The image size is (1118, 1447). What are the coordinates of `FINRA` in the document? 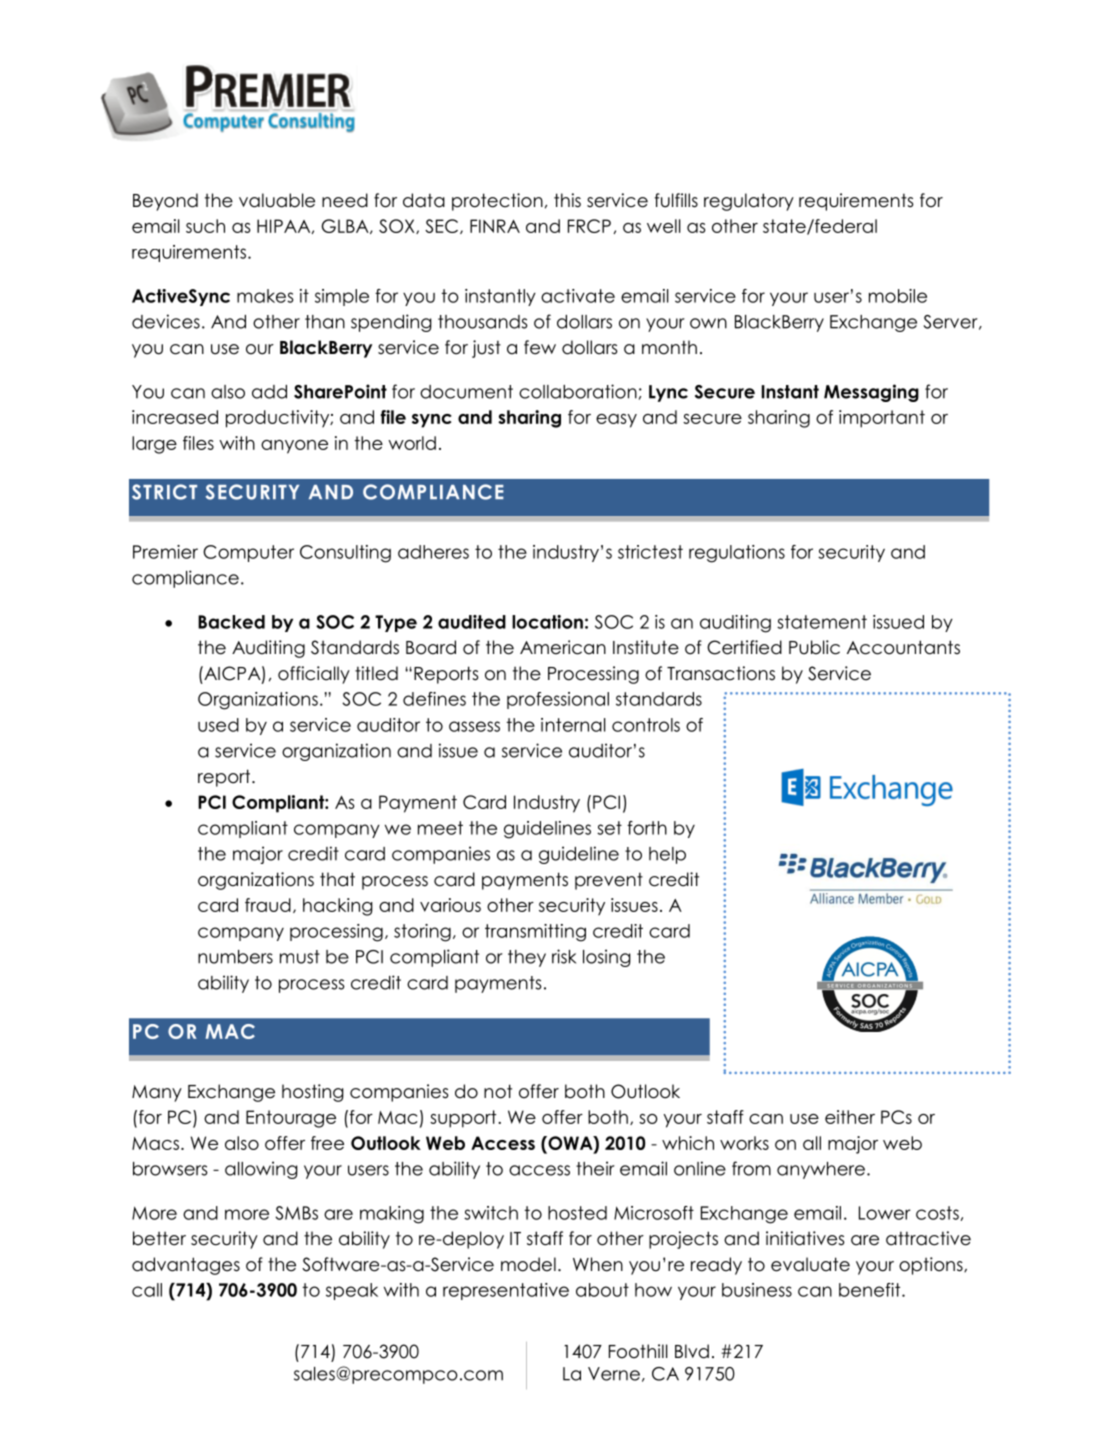 It's located at (495, 226).
